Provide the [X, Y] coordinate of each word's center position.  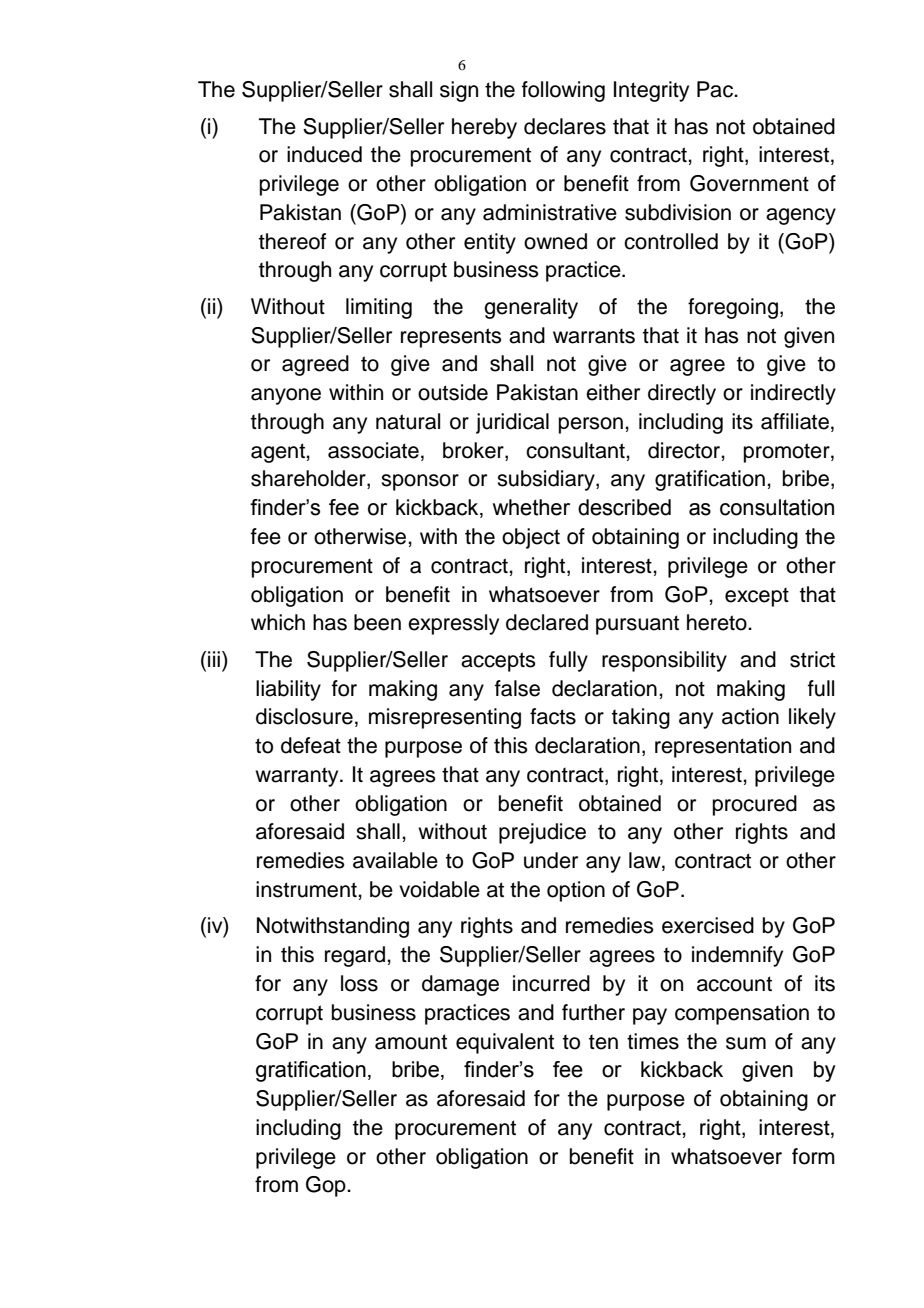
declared [547, 622]
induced [324, 154]
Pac [716, 89]
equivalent [505, 1043]
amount [411, 1042]
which [278, 622]
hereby [484, 128]
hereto [718, 622]
